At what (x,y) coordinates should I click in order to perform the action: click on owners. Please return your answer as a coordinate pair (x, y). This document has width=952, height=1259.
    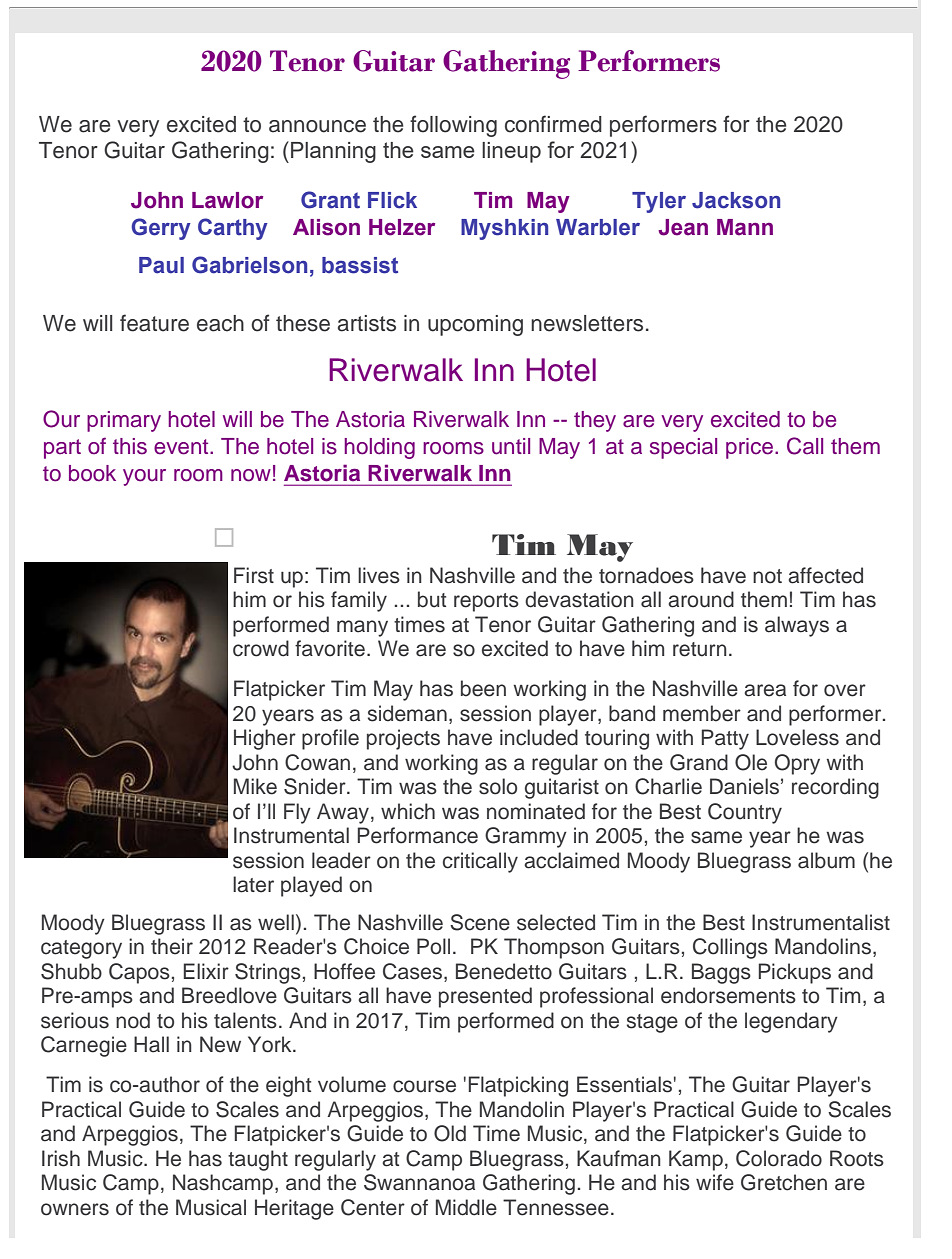
    Looking at the image, I should click on (75, 1209).
